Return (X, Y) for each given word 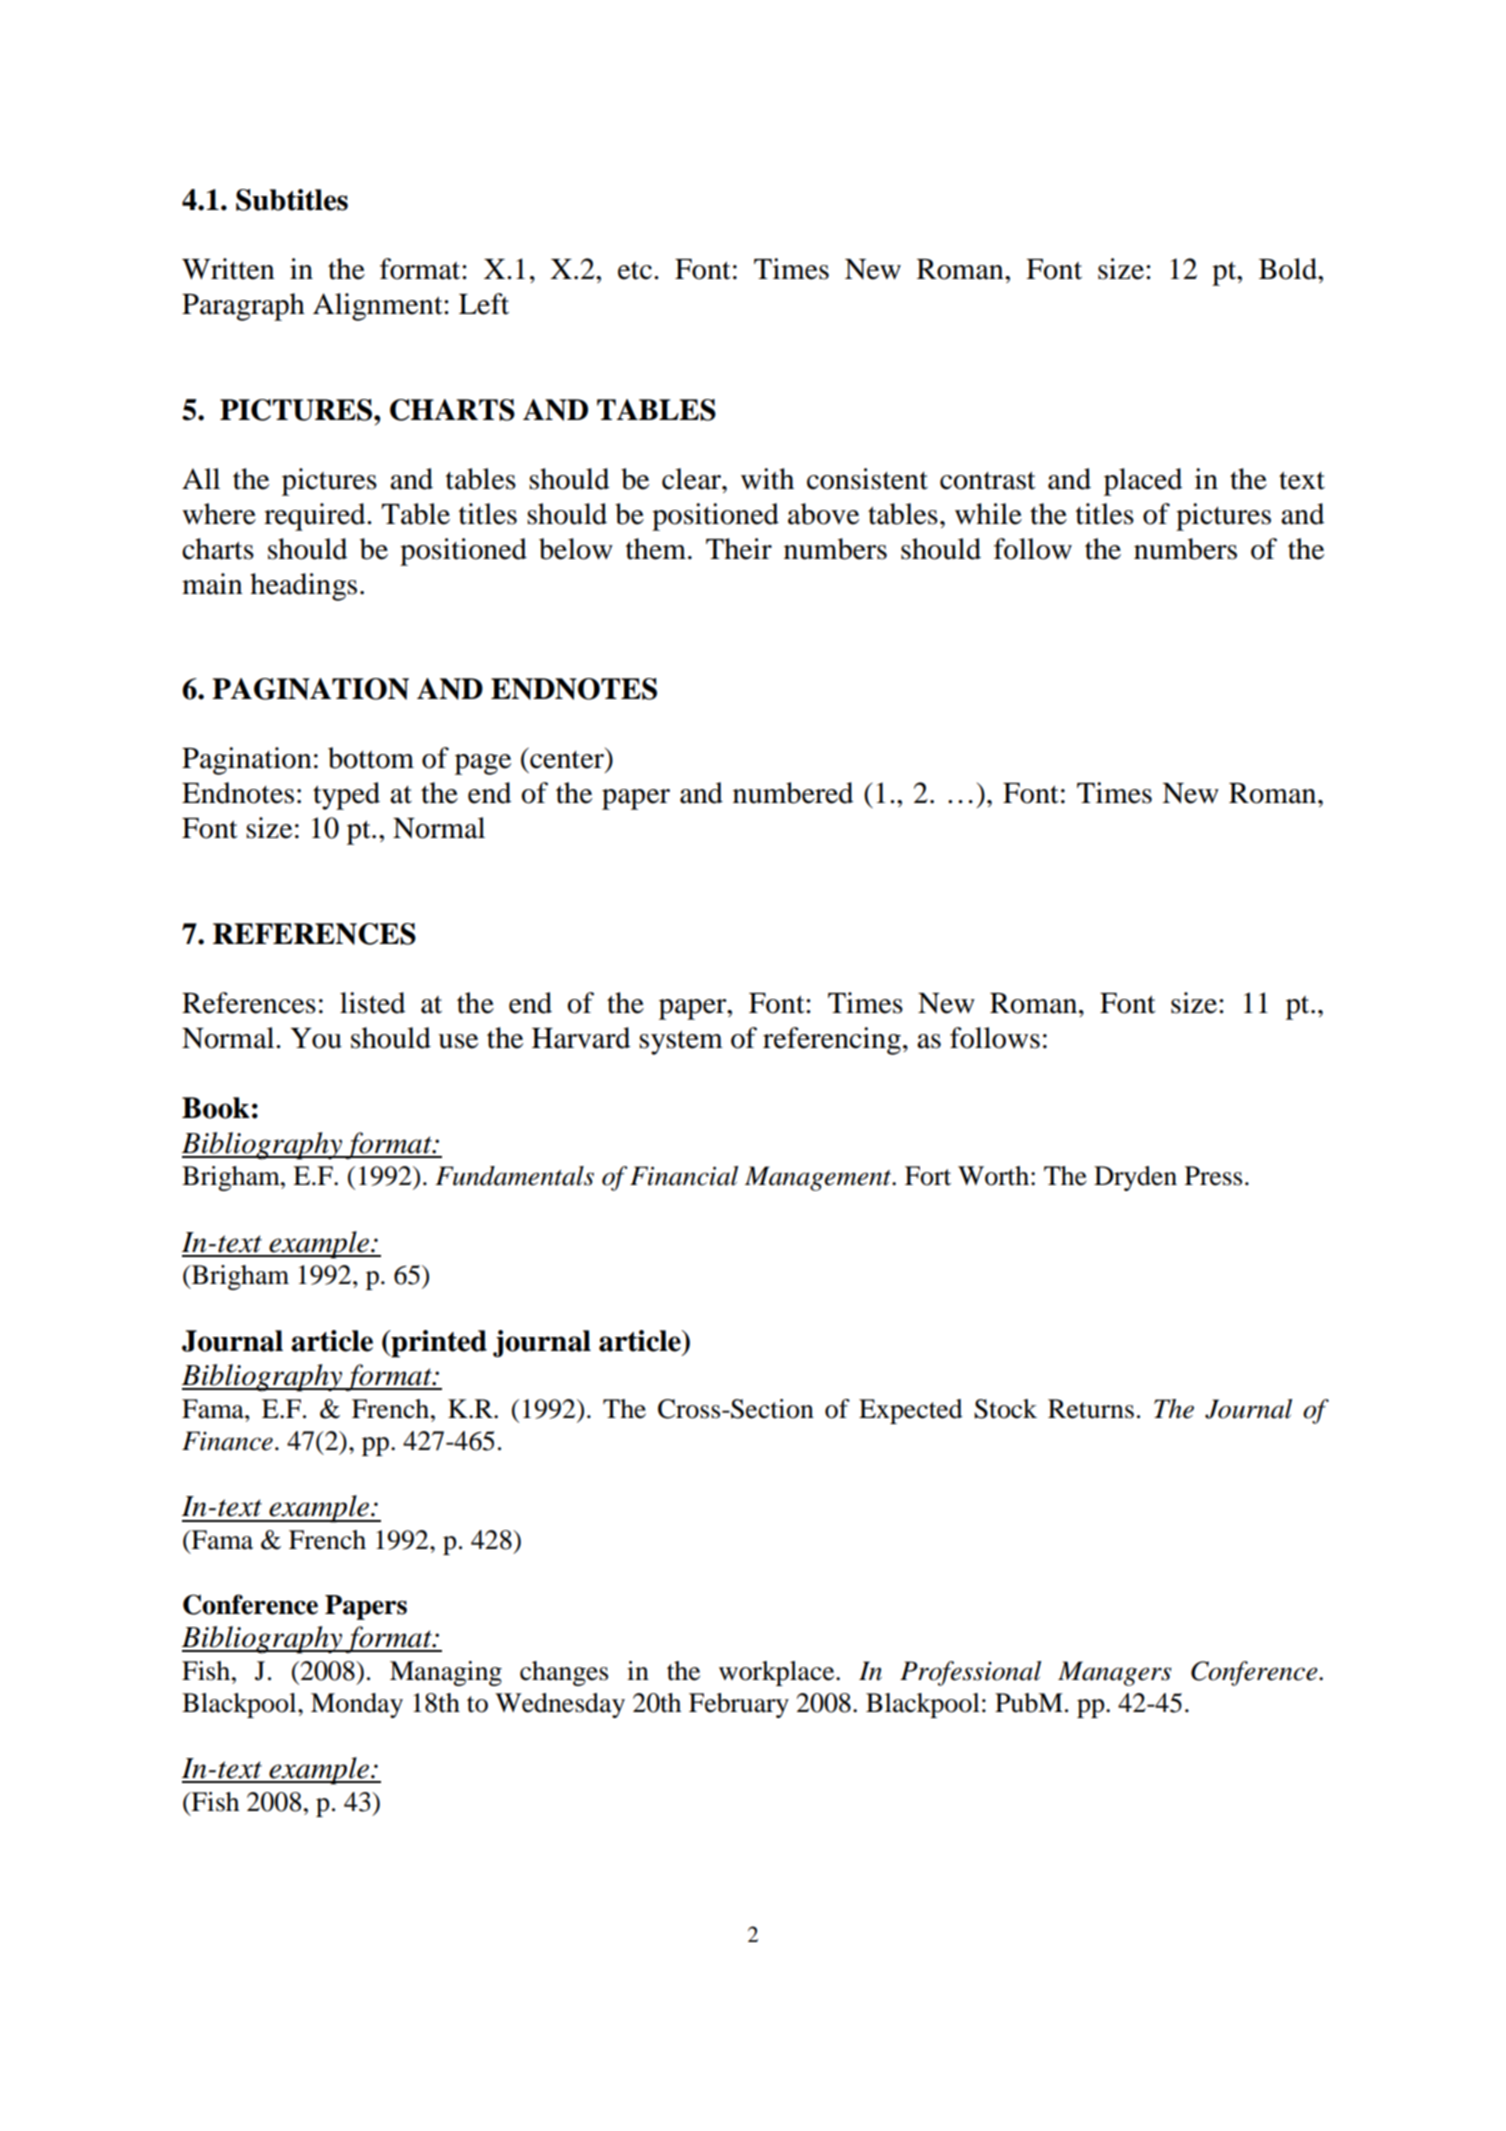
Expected (911, 1411)
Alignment (379, 307)
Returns (1091, 1409)
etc (635, 271)
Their (739, 549)
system (681, 1042)
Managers (1115, 1673)
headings (303, 587)
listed (372, 1003)
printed (438, 1344)
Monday (357, 1705)
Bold (1289, 269)
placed (1143, 482)
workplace (778, 1673)
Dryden (1135, 1178)
